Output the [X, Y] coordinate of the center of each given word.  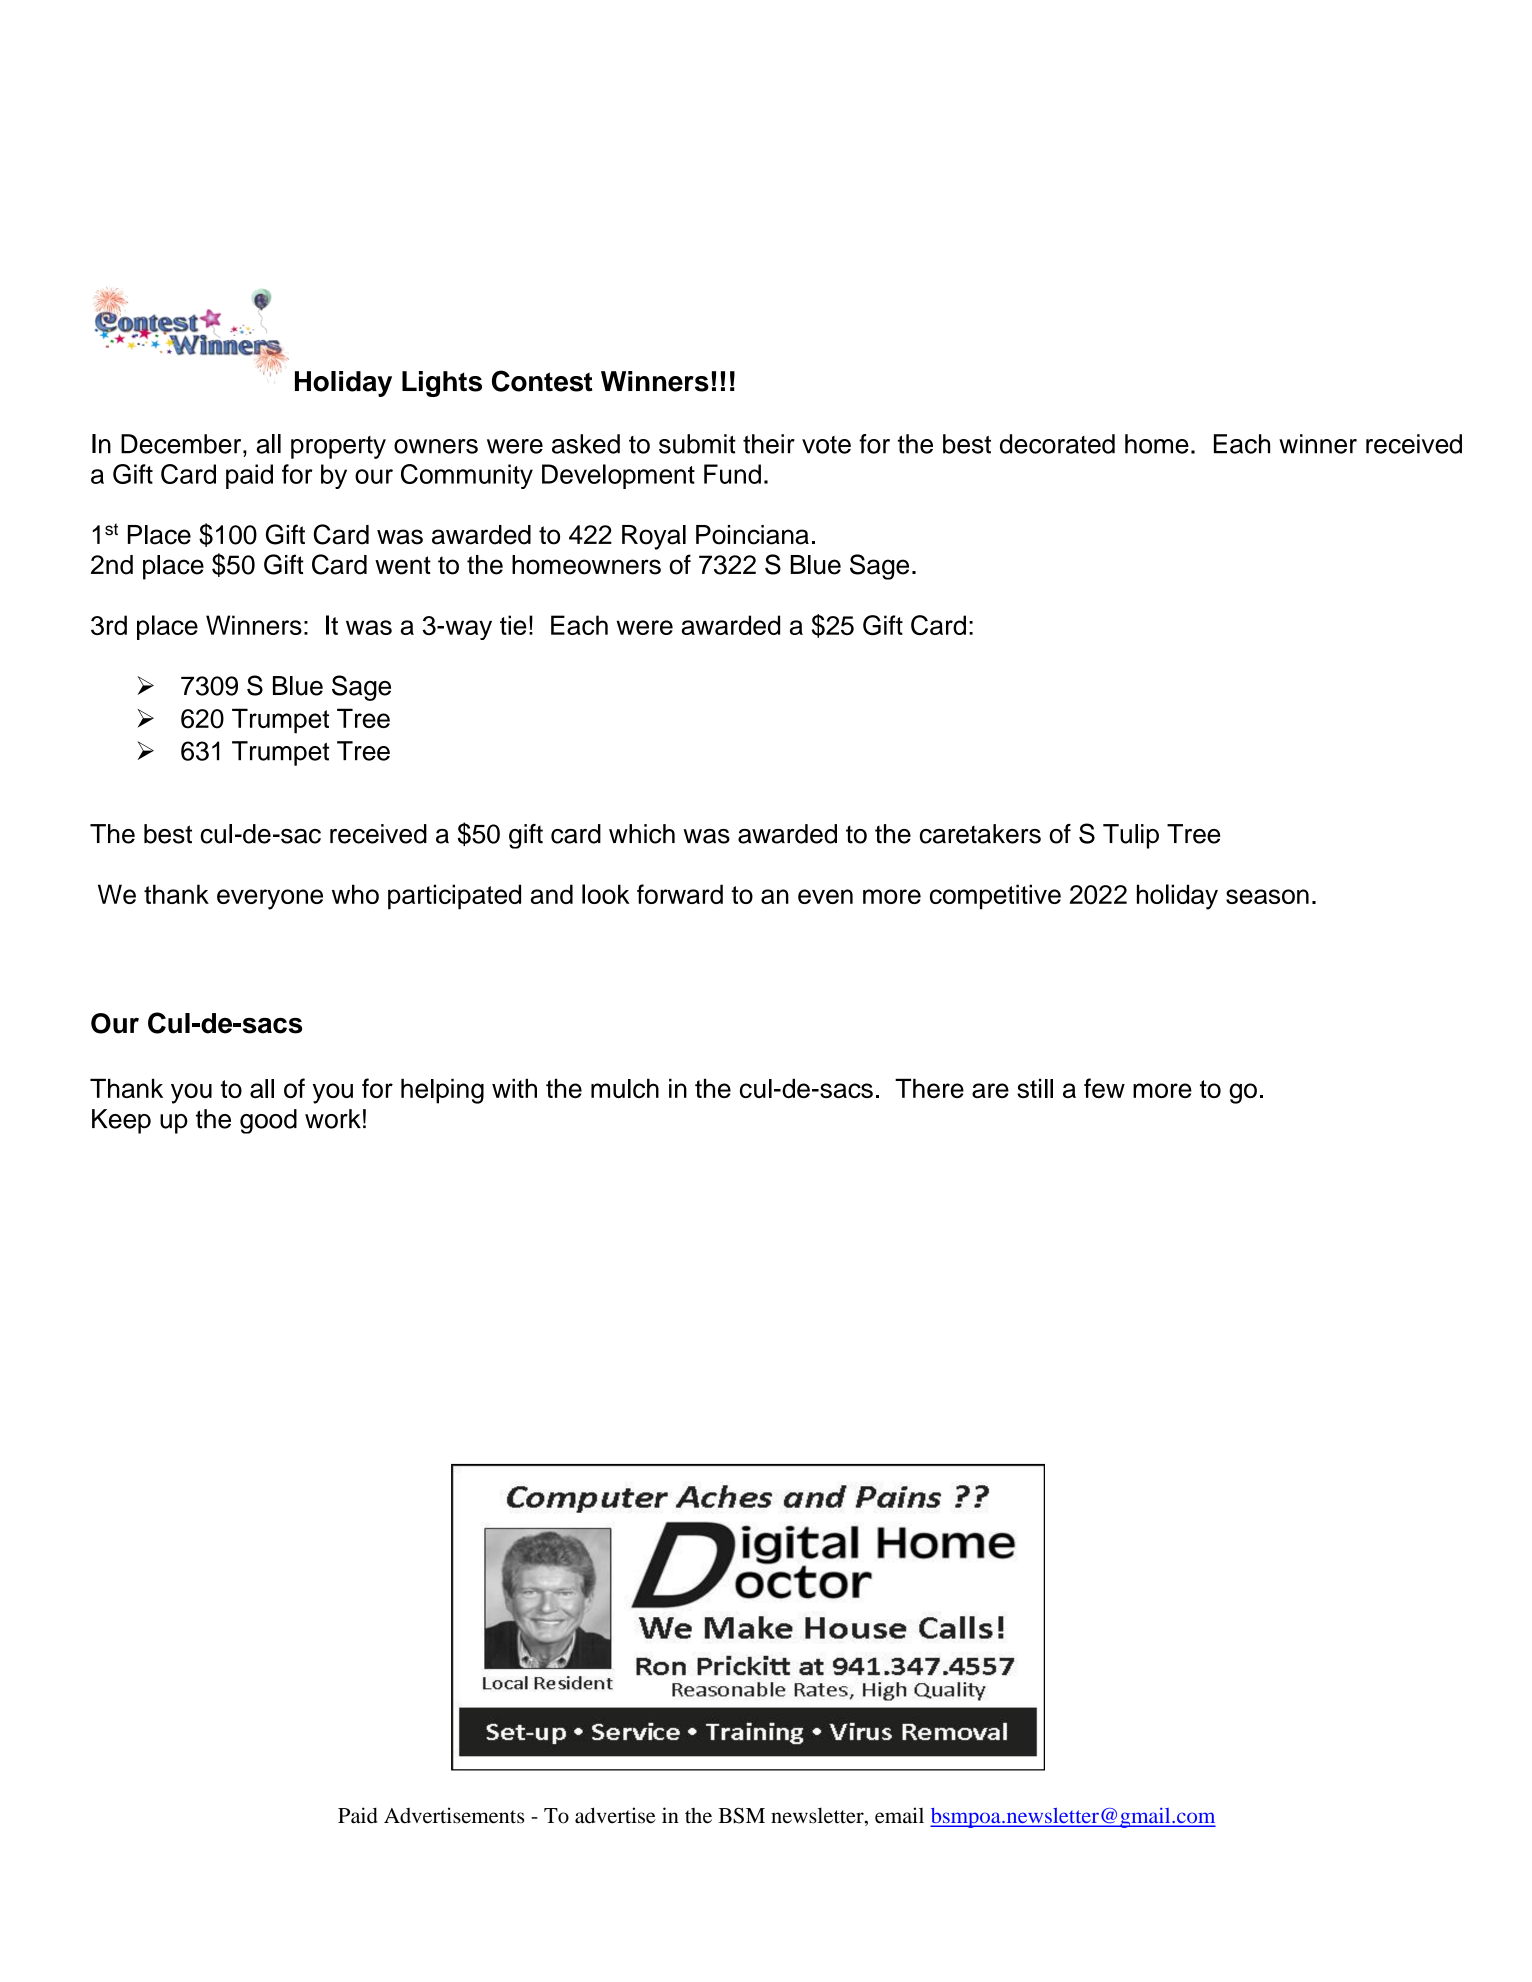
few [1104, 1088]
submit [697, 444]
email [899, 1815]
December [182, 444]
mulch [625, 1088]
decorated [1057, 444]
